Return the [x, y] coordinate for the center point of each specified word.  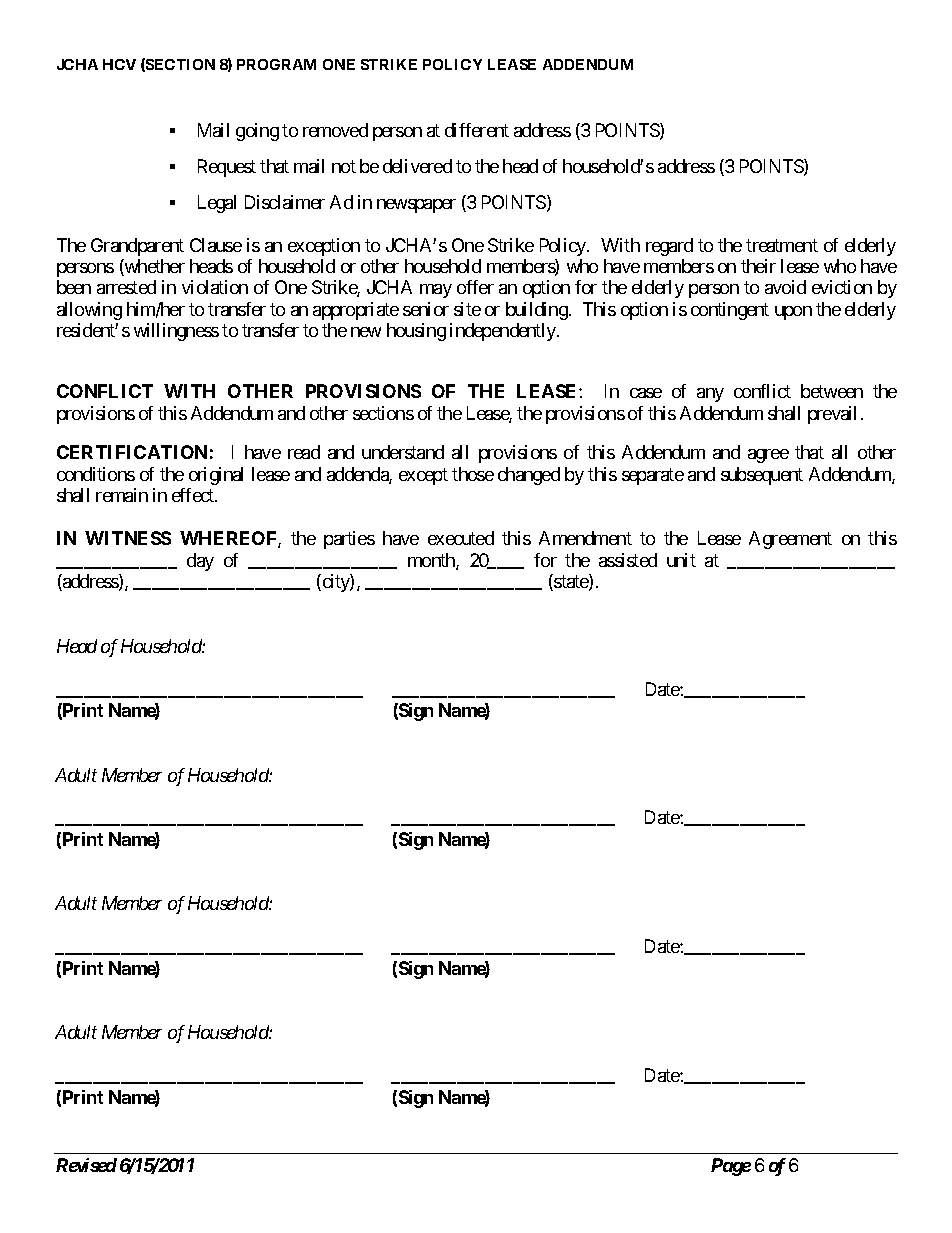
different [477, 130]
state [571, 583]
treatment [782, 245]
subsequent [762, 476]
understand [403, 452]
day [200, 562]
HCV [119, 64]
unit [681, 560]
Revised [86, 1165]
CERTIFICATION [132, 452]
